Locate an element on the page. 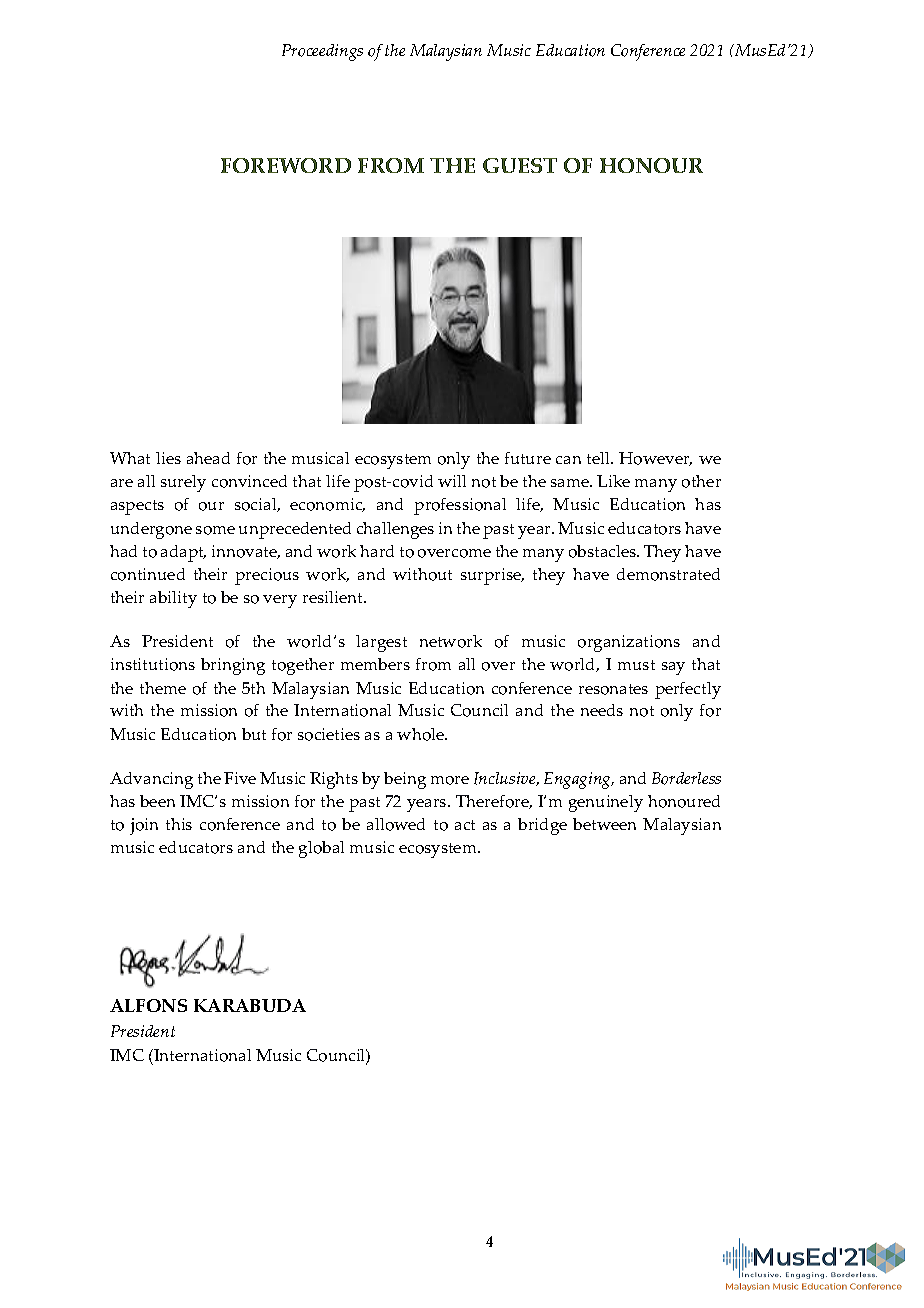 The width and height of the image is (924, 1308). lies is located at coordinates (168, 458).
